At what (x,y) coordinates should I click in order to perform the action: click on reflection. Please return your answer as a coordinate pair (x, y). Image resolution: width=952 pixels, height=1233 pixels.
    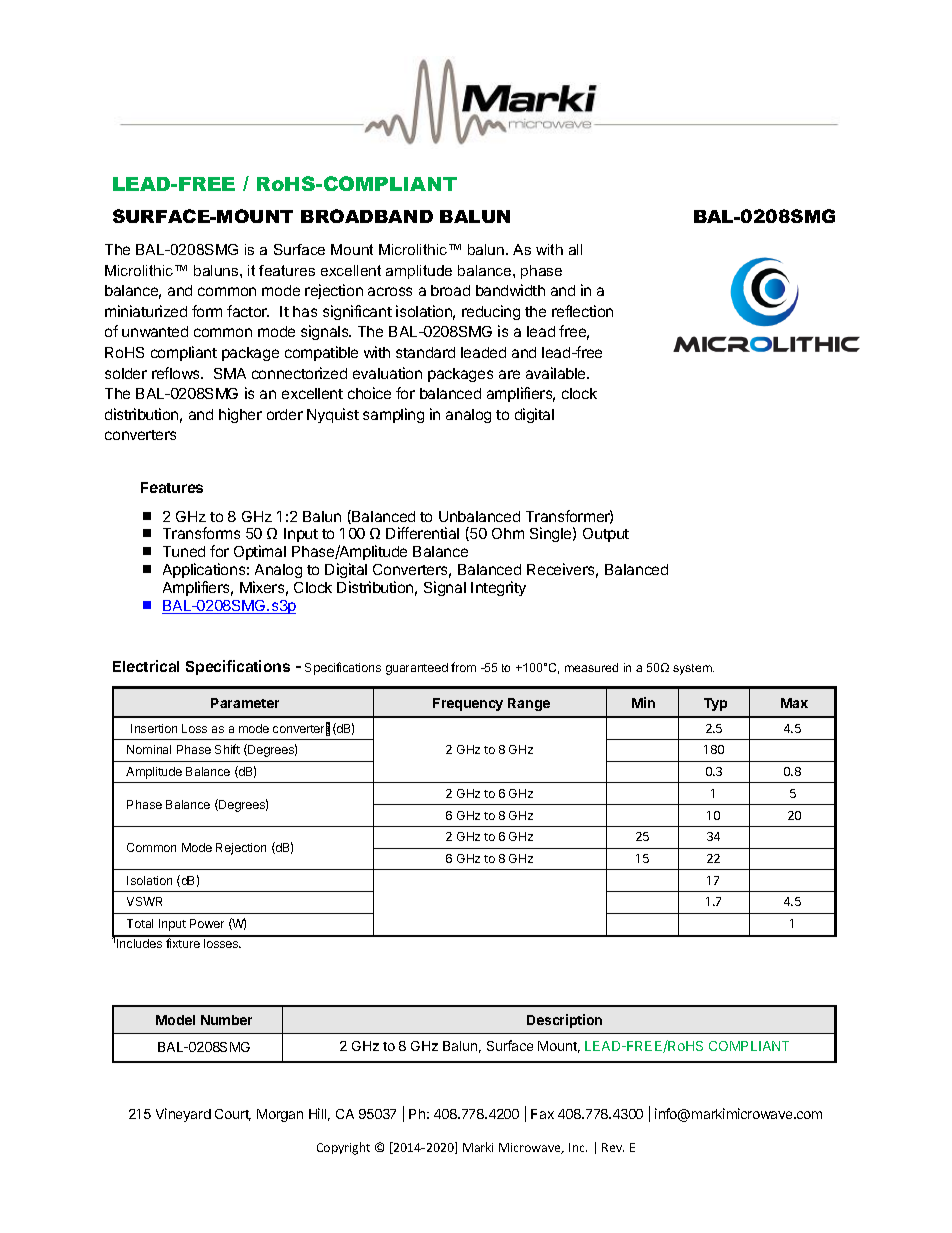
    Looking at the image, I should click on (582, 311).
